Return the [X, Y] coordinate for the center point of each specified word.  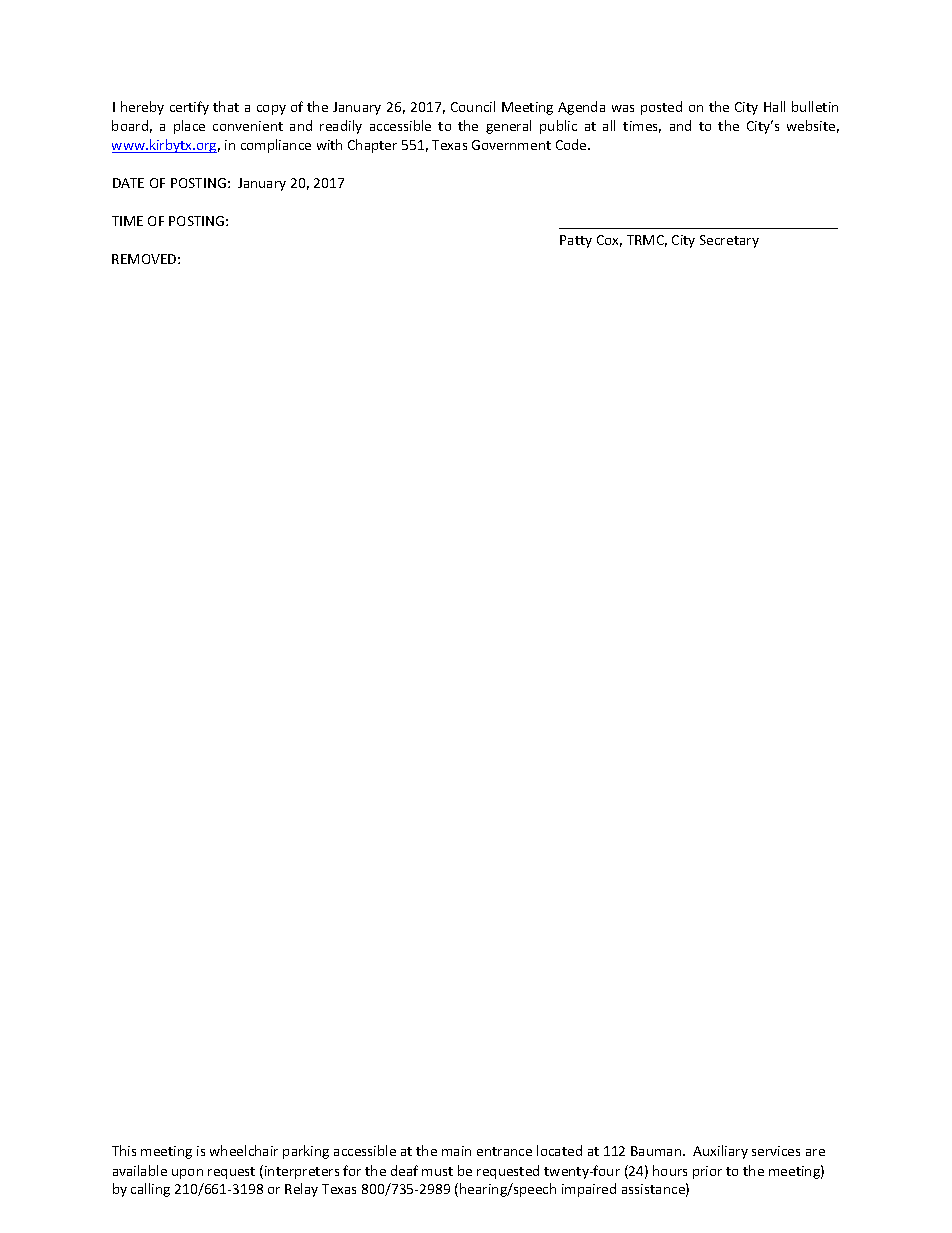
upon [187, 1174]
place [189, 127]
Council [473, 106]
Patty [576, 241]
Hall [774, 106]
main [456, 1151]
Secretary [729, 241]
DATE [128, 183]
